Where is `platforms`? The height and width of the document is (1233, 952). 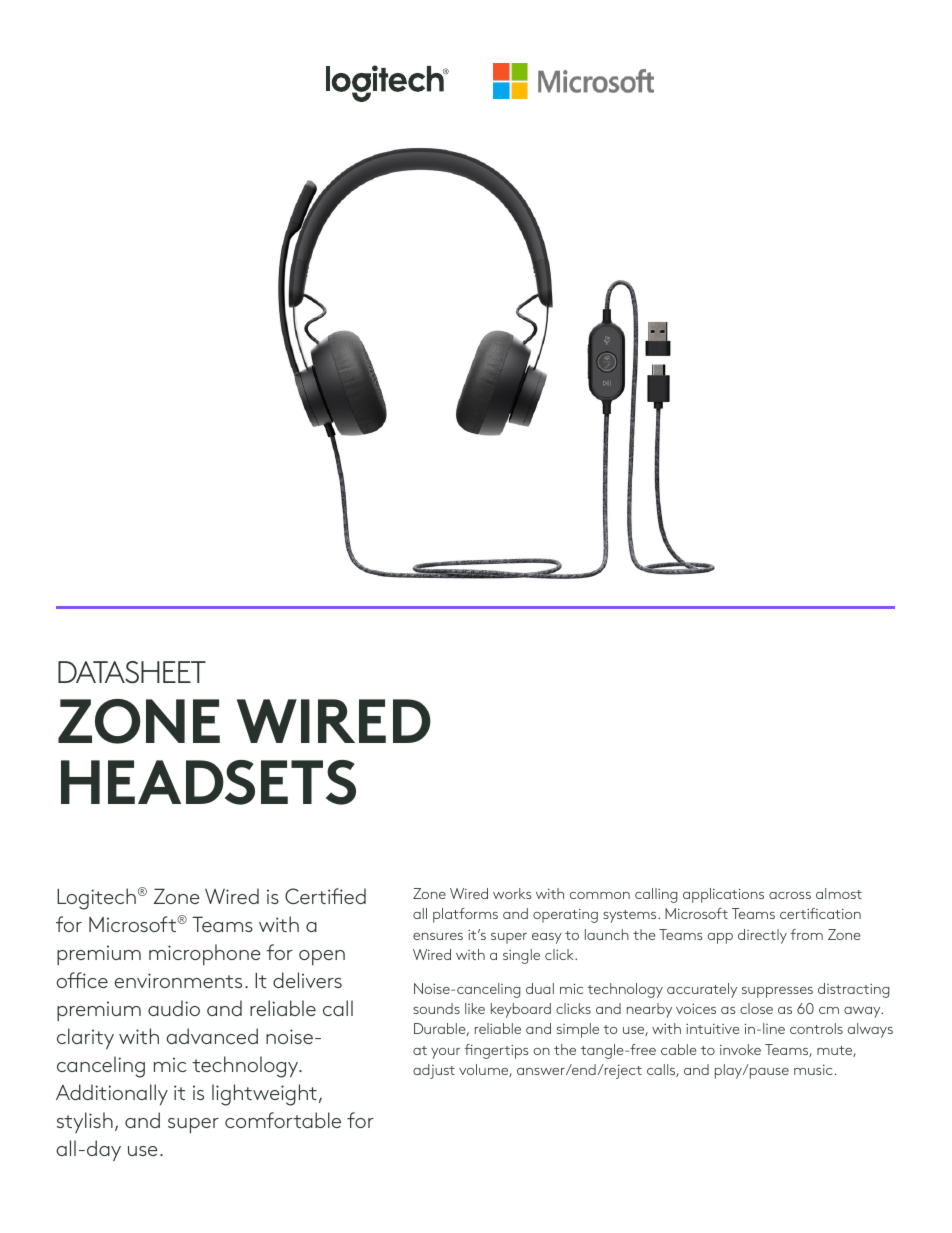 platforms is located at coordinates (465, 915).
